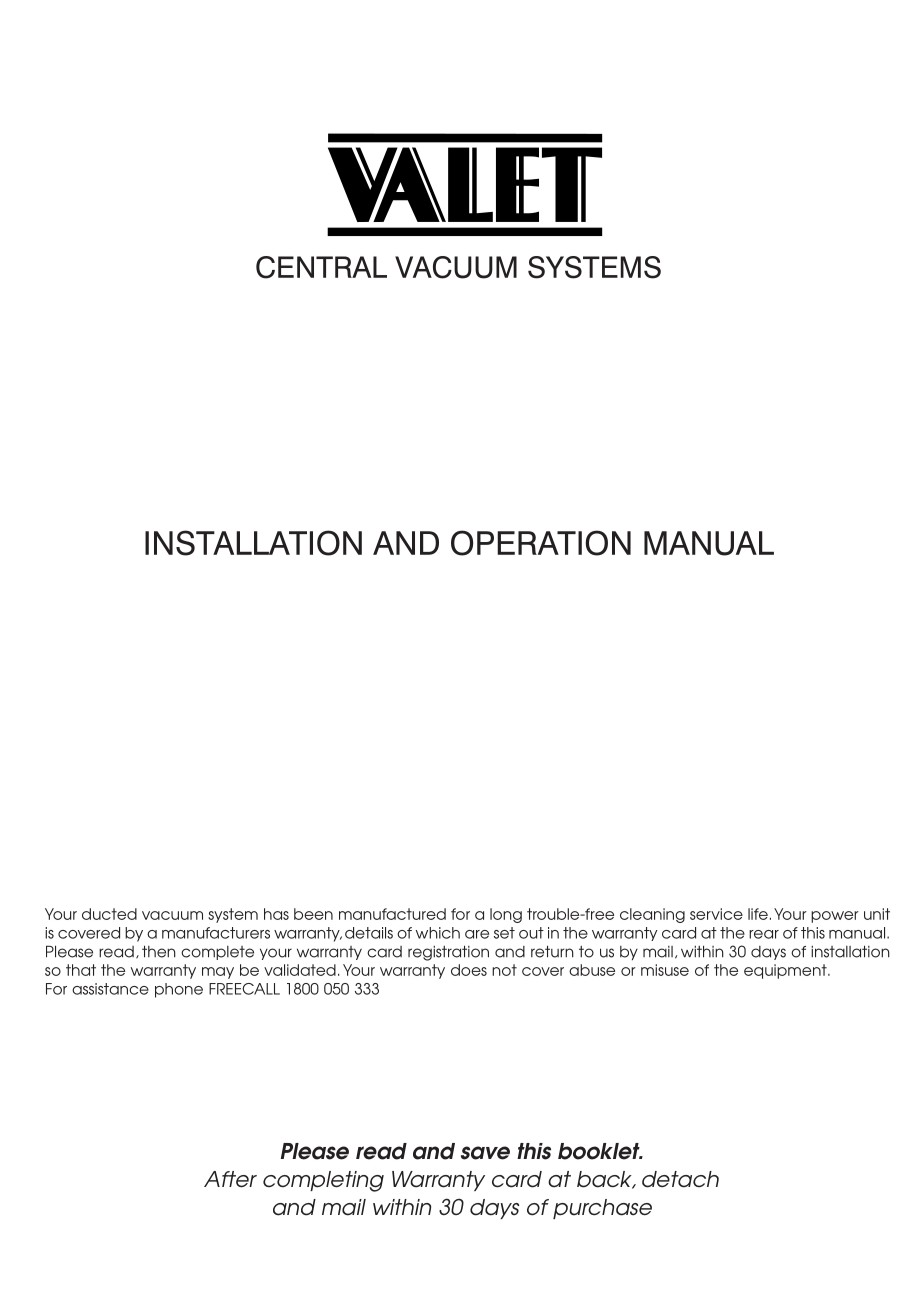 Image resolution: width=924 pixels, height=1308 pixels. What do you see at coordinates (541, 543) in the page?
I see `Operation` at bounding box center [541, 543].
